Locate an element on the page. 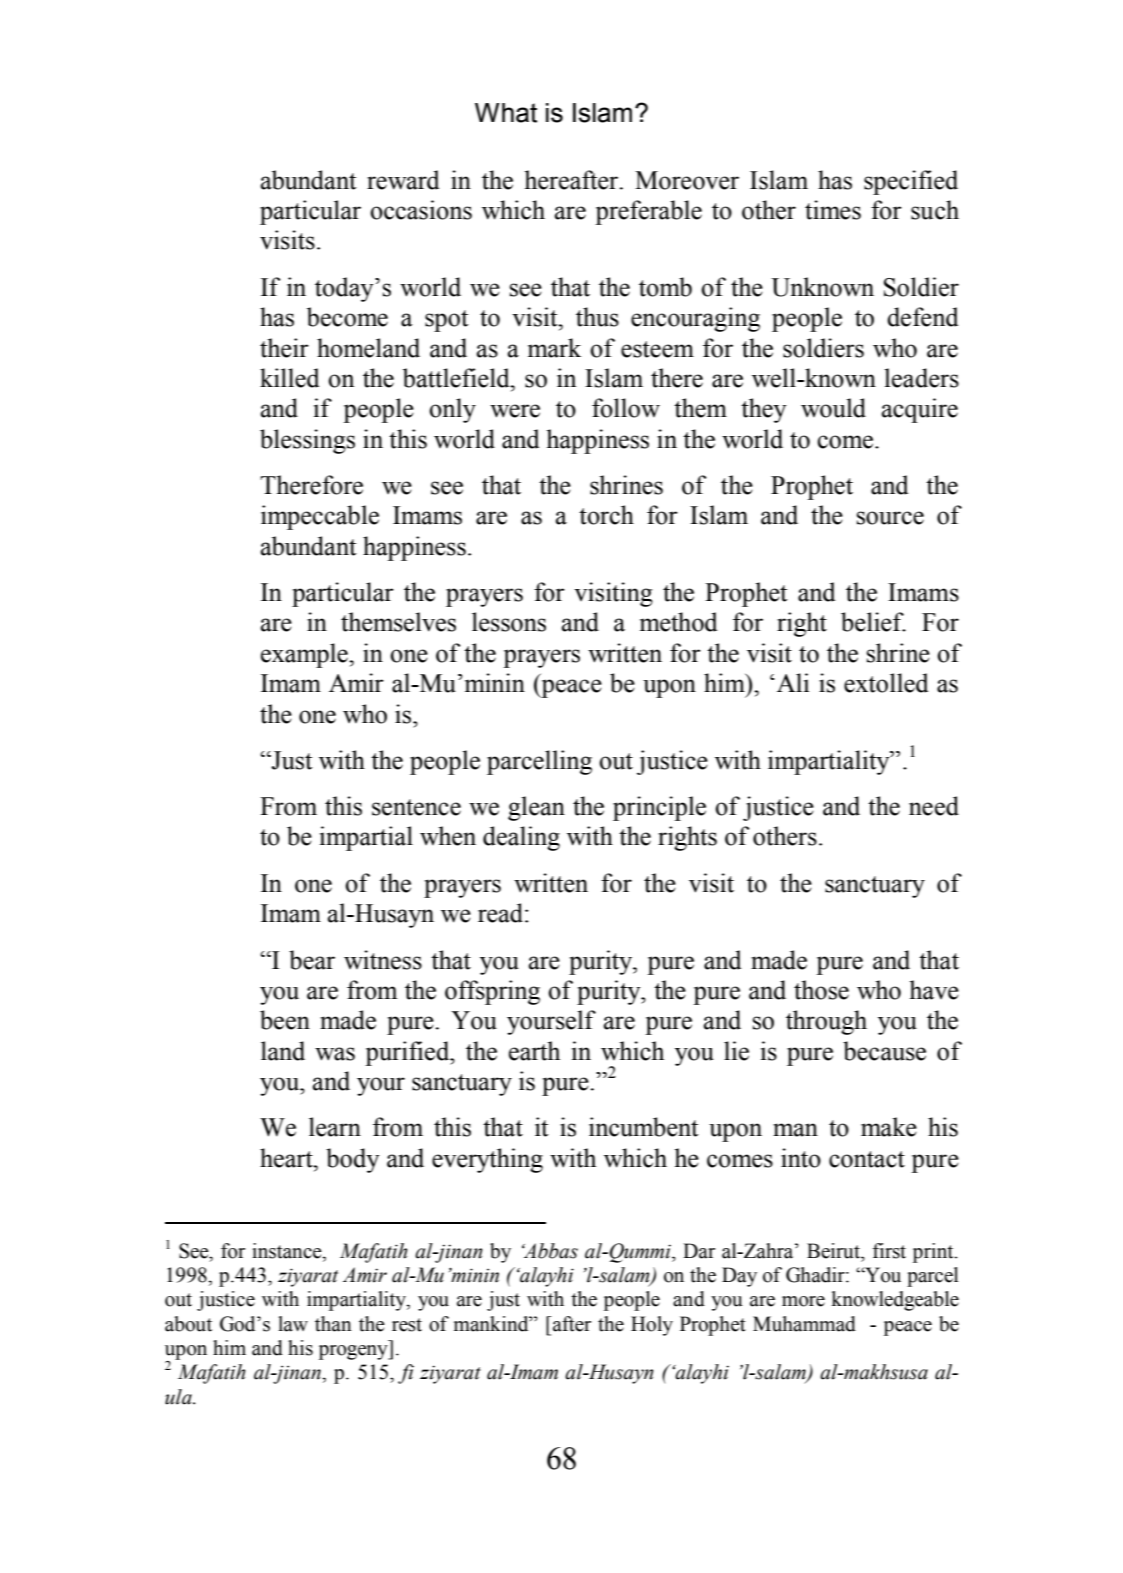  been is located at coordinates (285, 1020).
